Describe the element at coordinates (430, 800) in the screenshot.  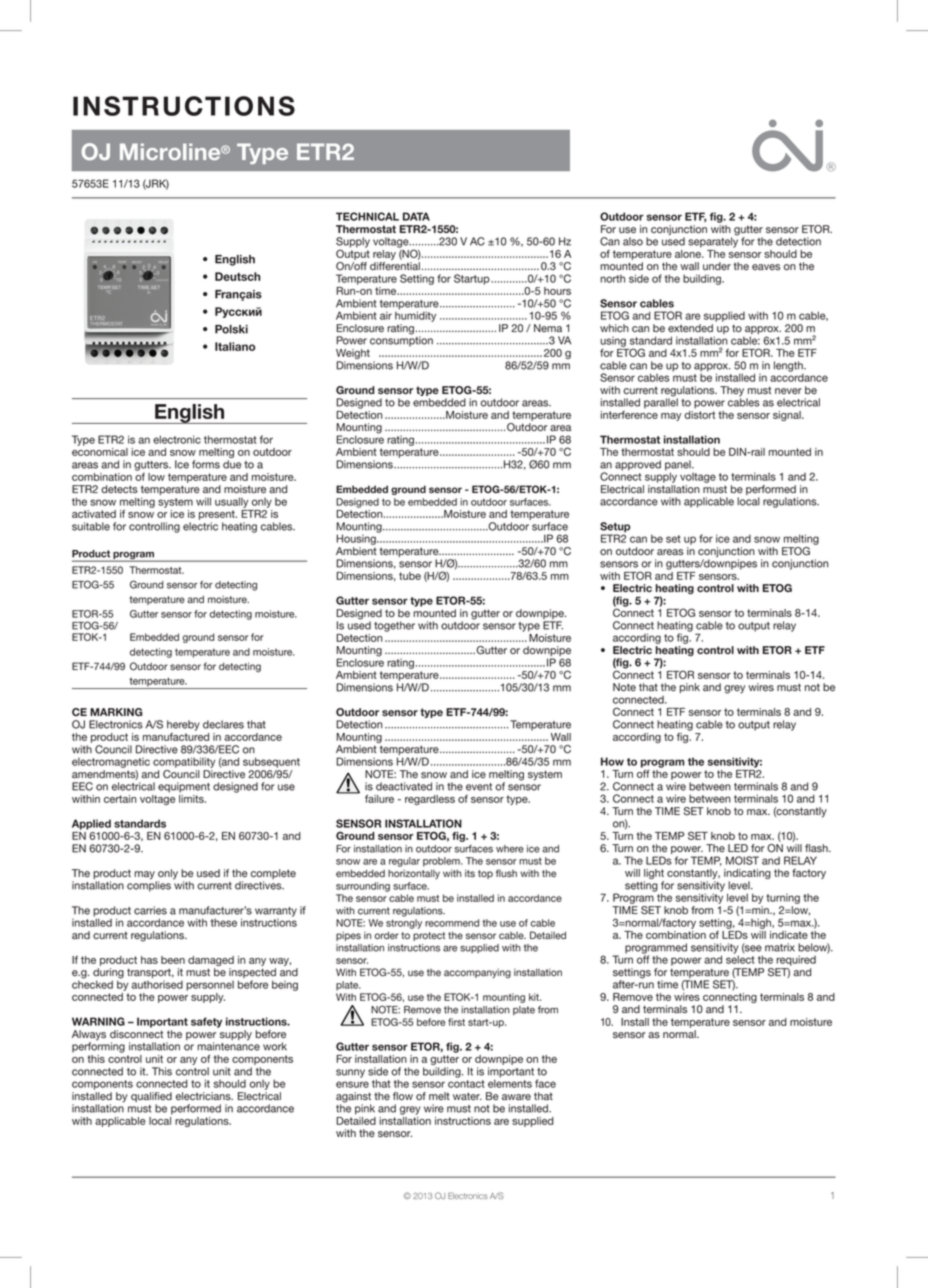
I see `regardless` at that location.
